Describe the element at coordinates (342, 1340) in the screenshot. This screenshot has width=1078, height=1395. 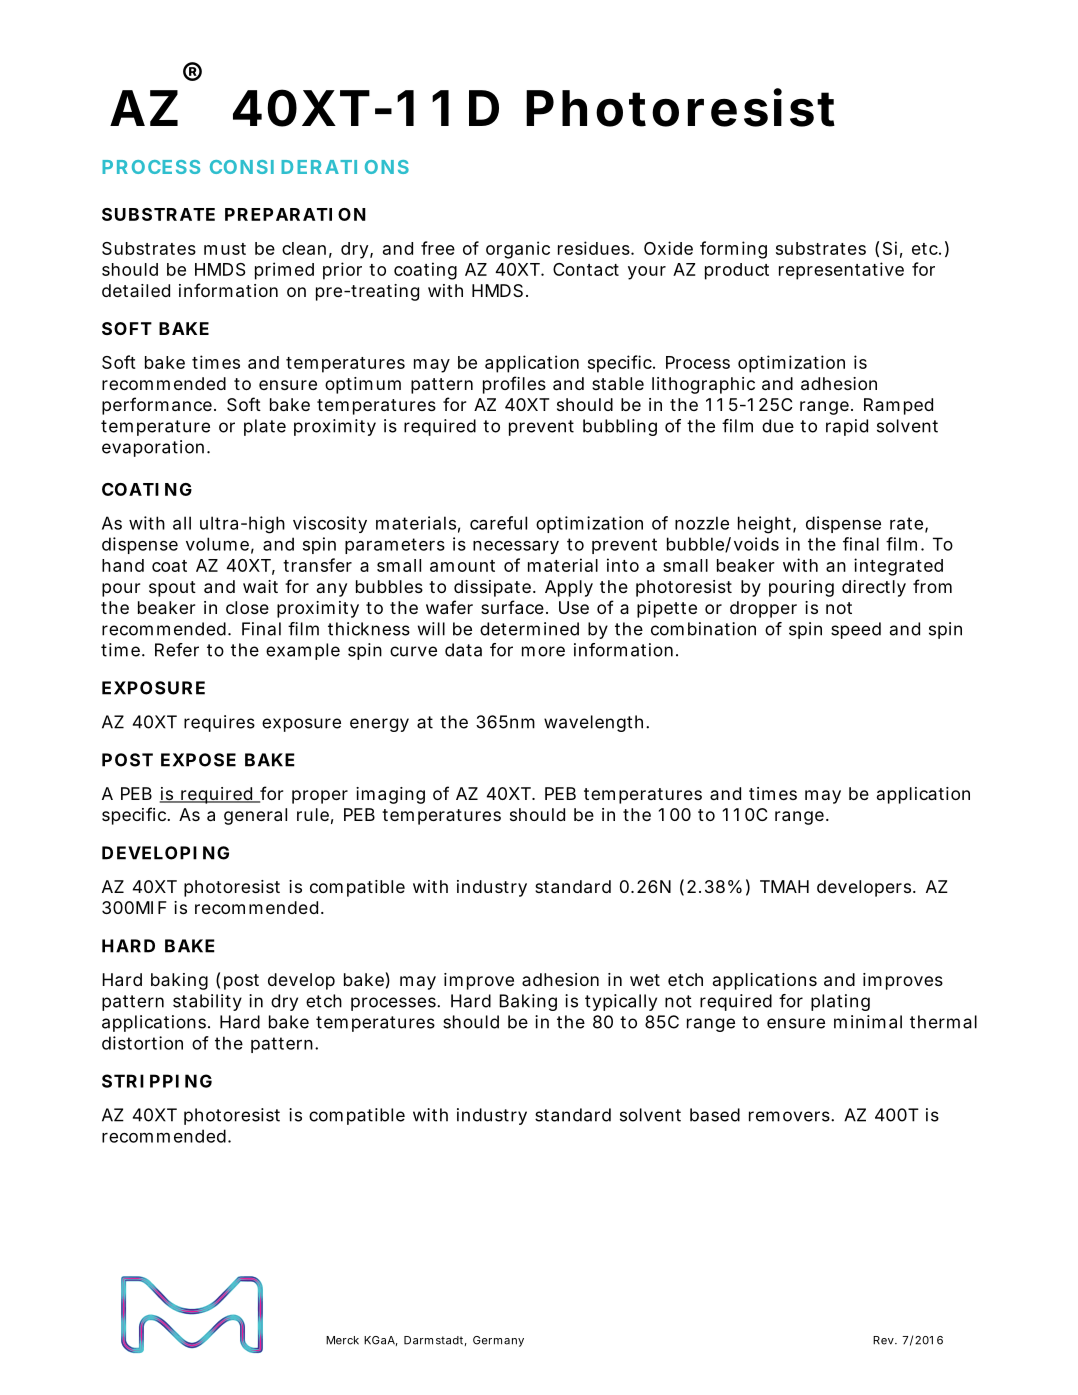
I see `Merck` at that location.
